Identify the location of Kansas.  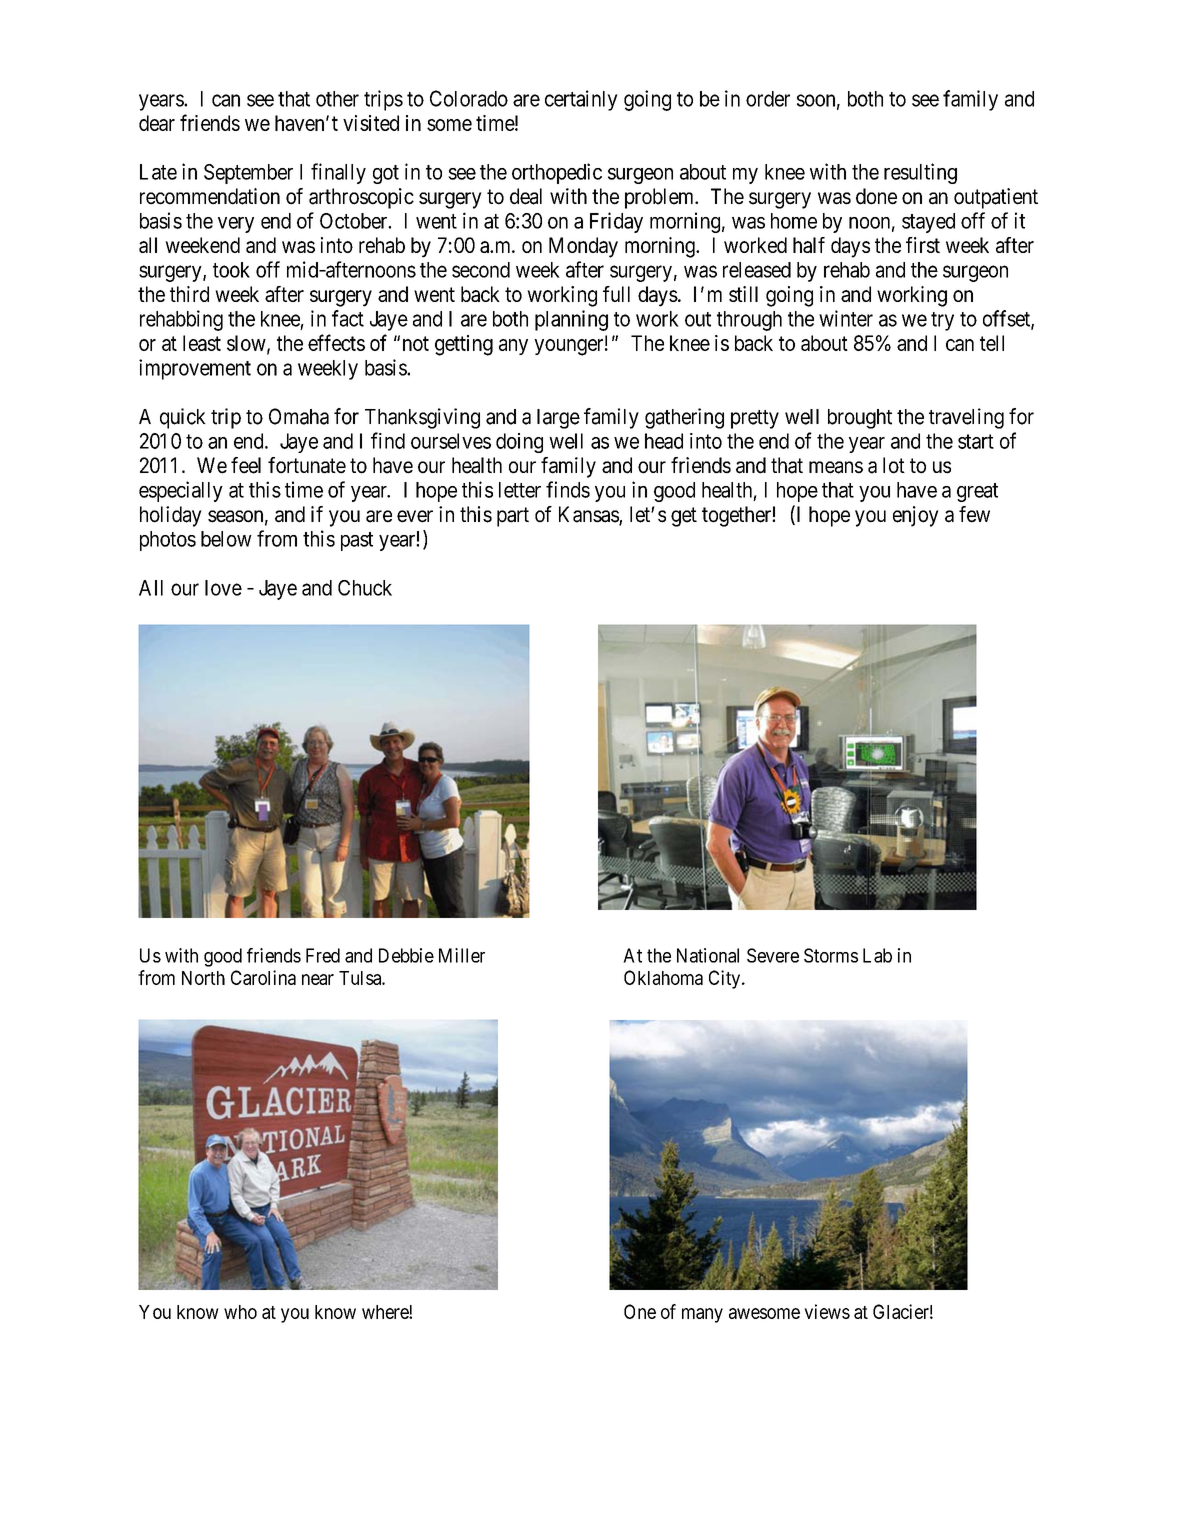
(589, 515).
